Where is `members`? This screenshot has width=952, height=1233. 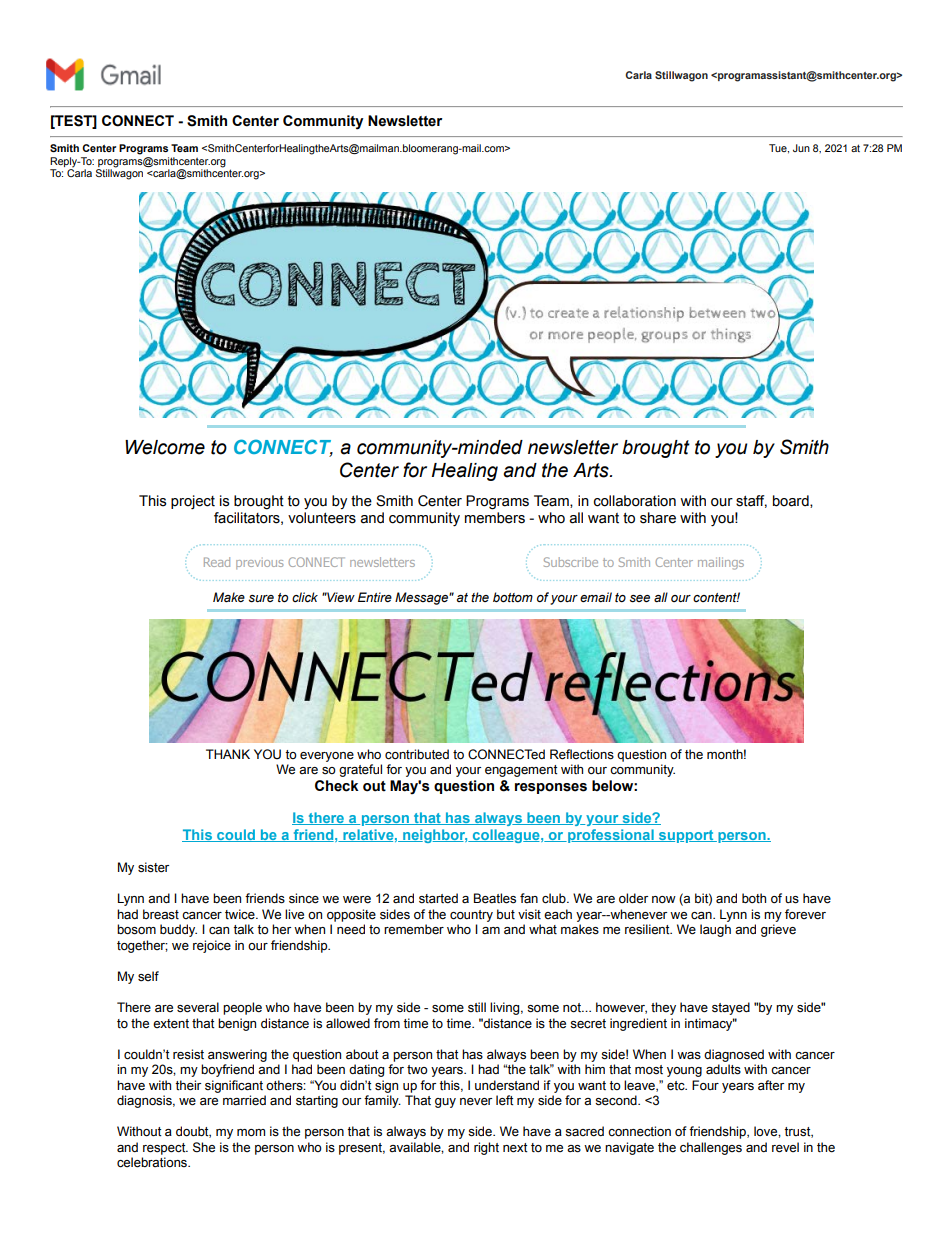 members is located at coordinates (495, 518).
